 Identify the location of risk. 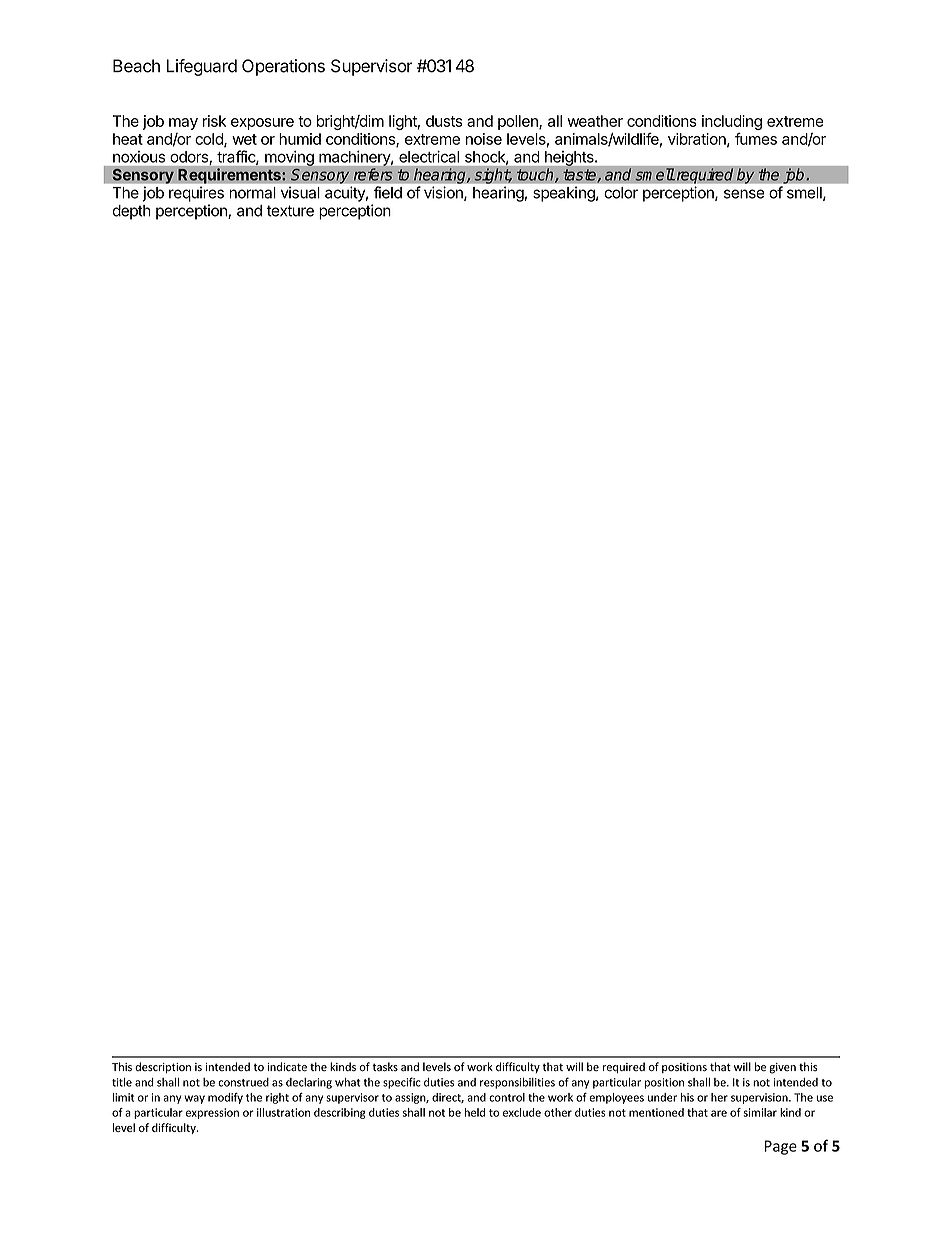
(214, 121).
